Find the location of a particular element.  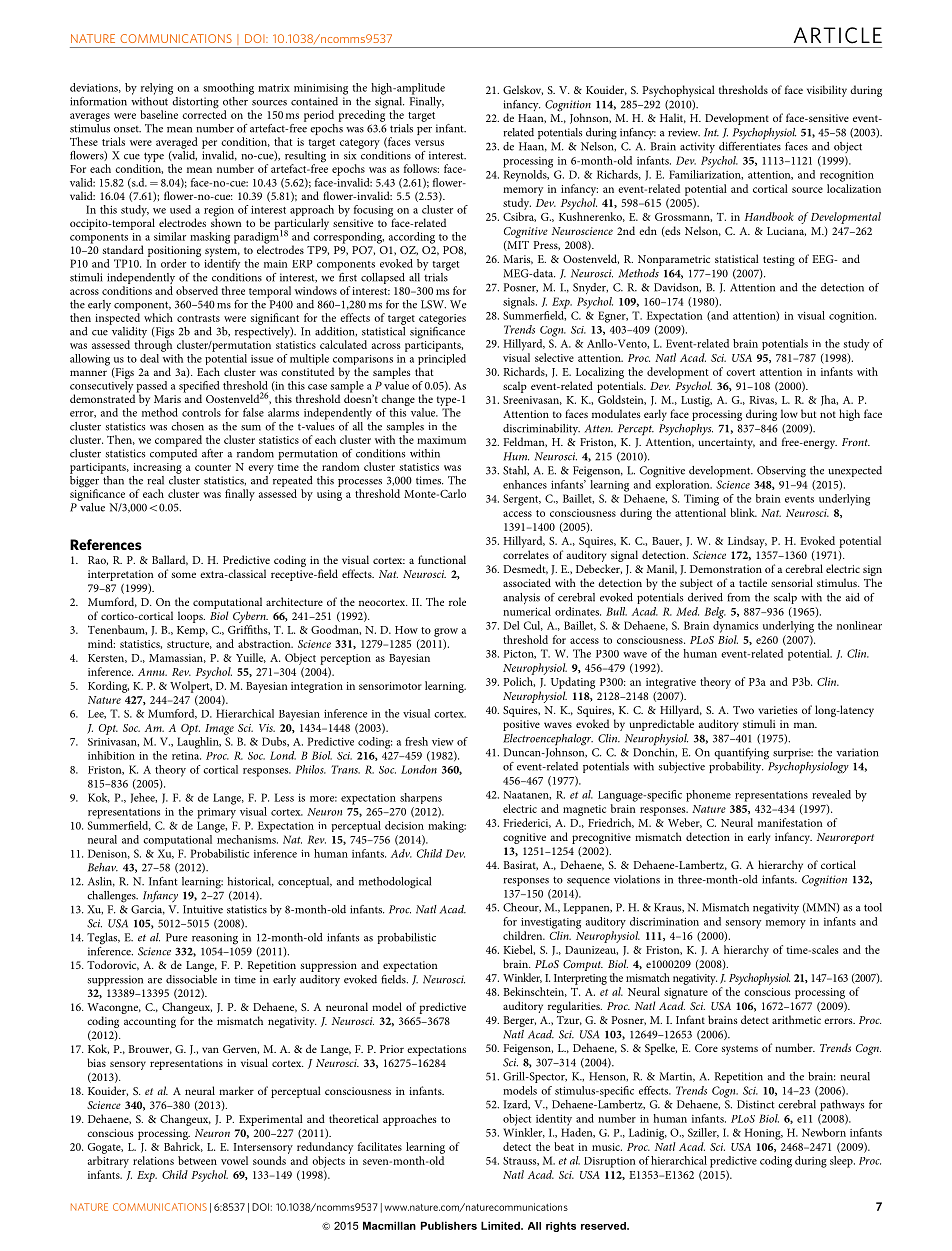

dynamics is located at coordinates (735, 625).
